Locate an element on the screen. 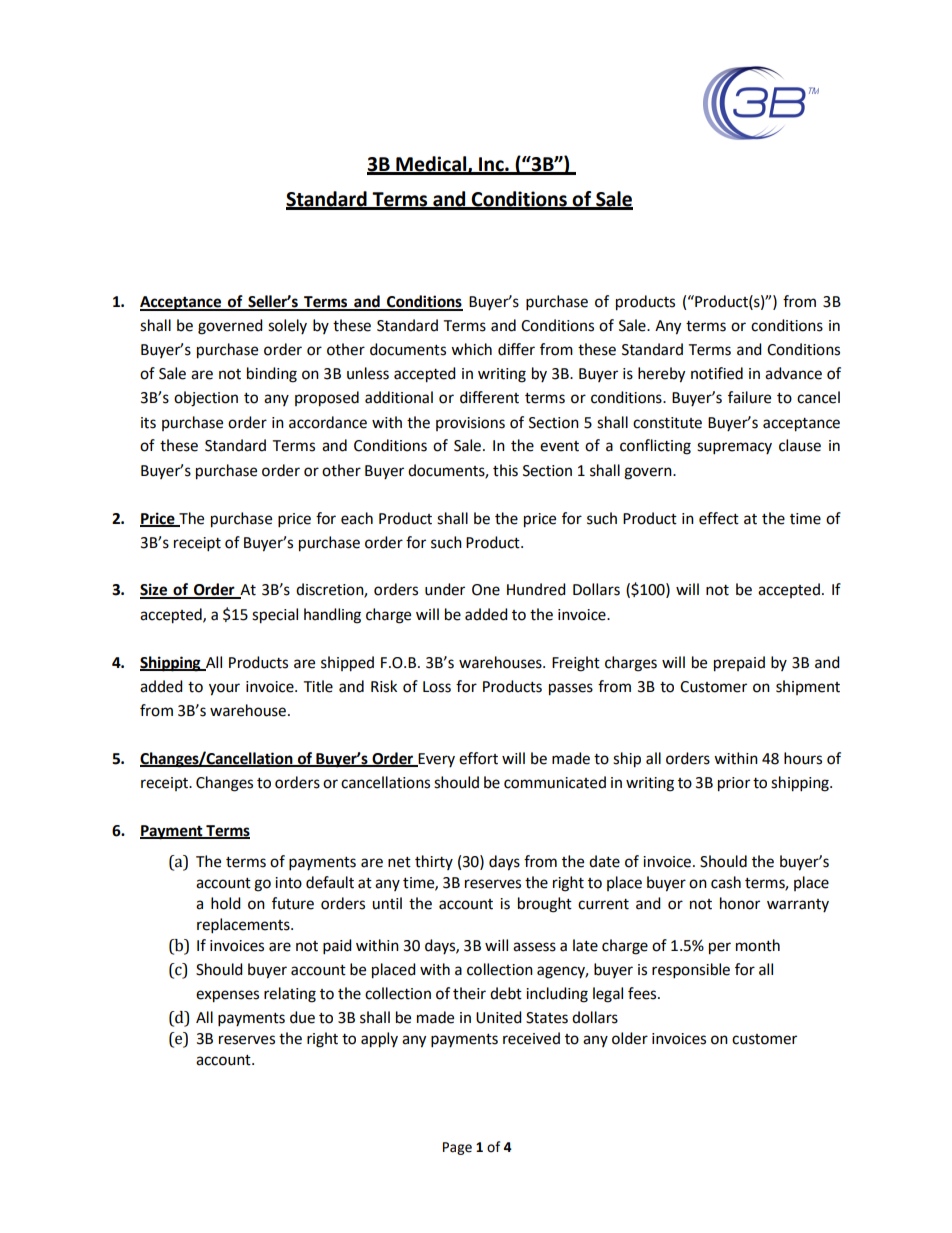 This screenshot has height=1233, width=952. your is located at coordinates (224, 689).
